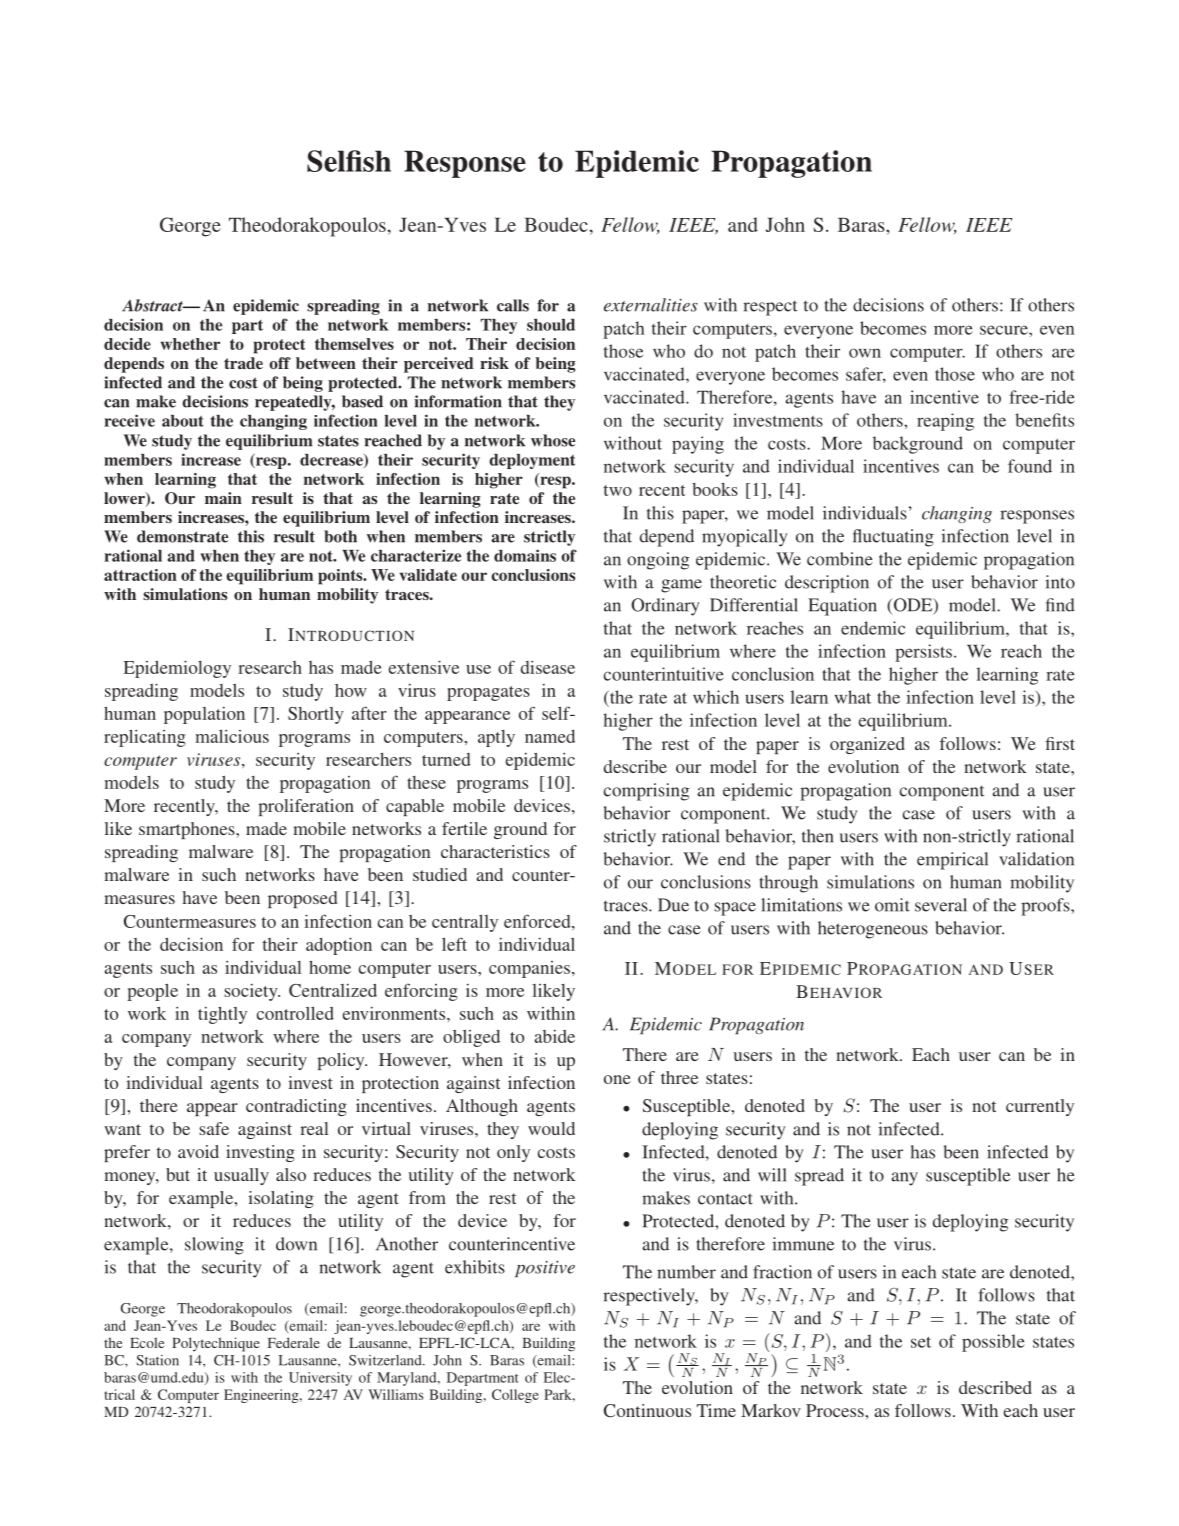  I want to click on ongoing, so click(658, 561).
